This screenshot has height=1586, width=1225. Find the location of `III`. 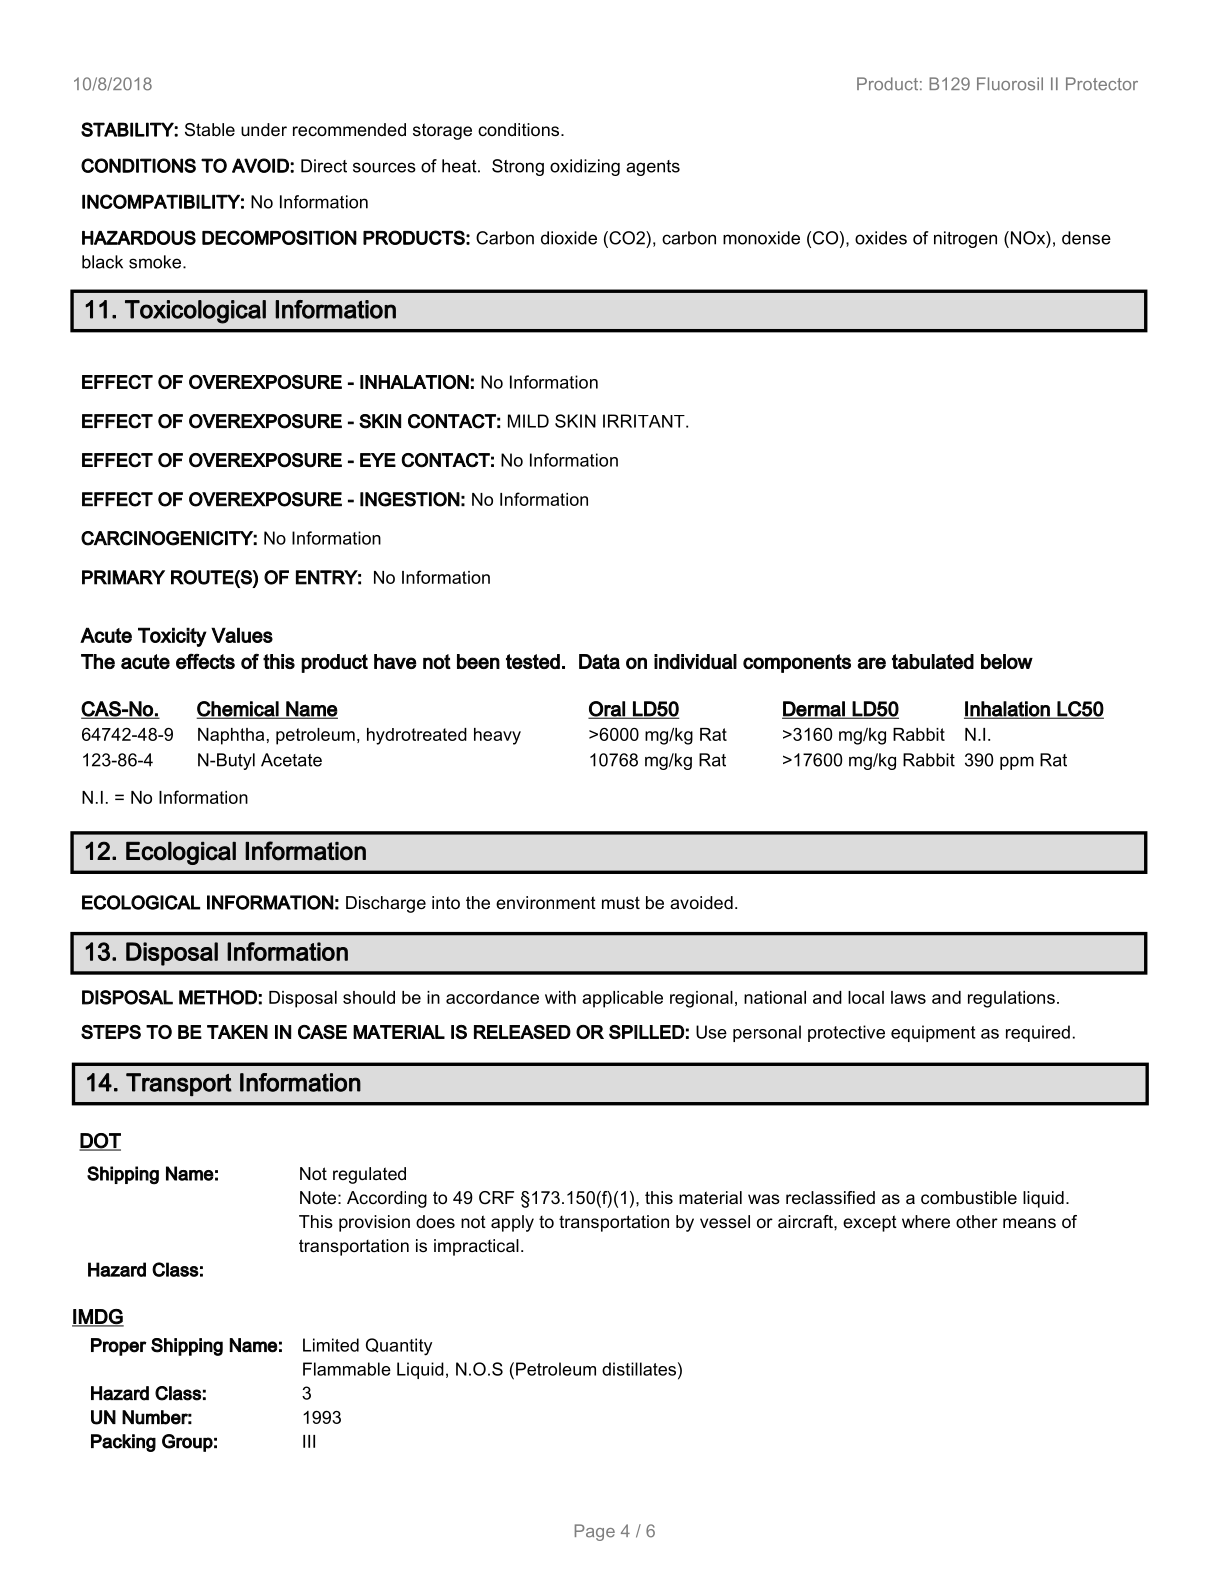

III is located at coordinates (309, 1441).
